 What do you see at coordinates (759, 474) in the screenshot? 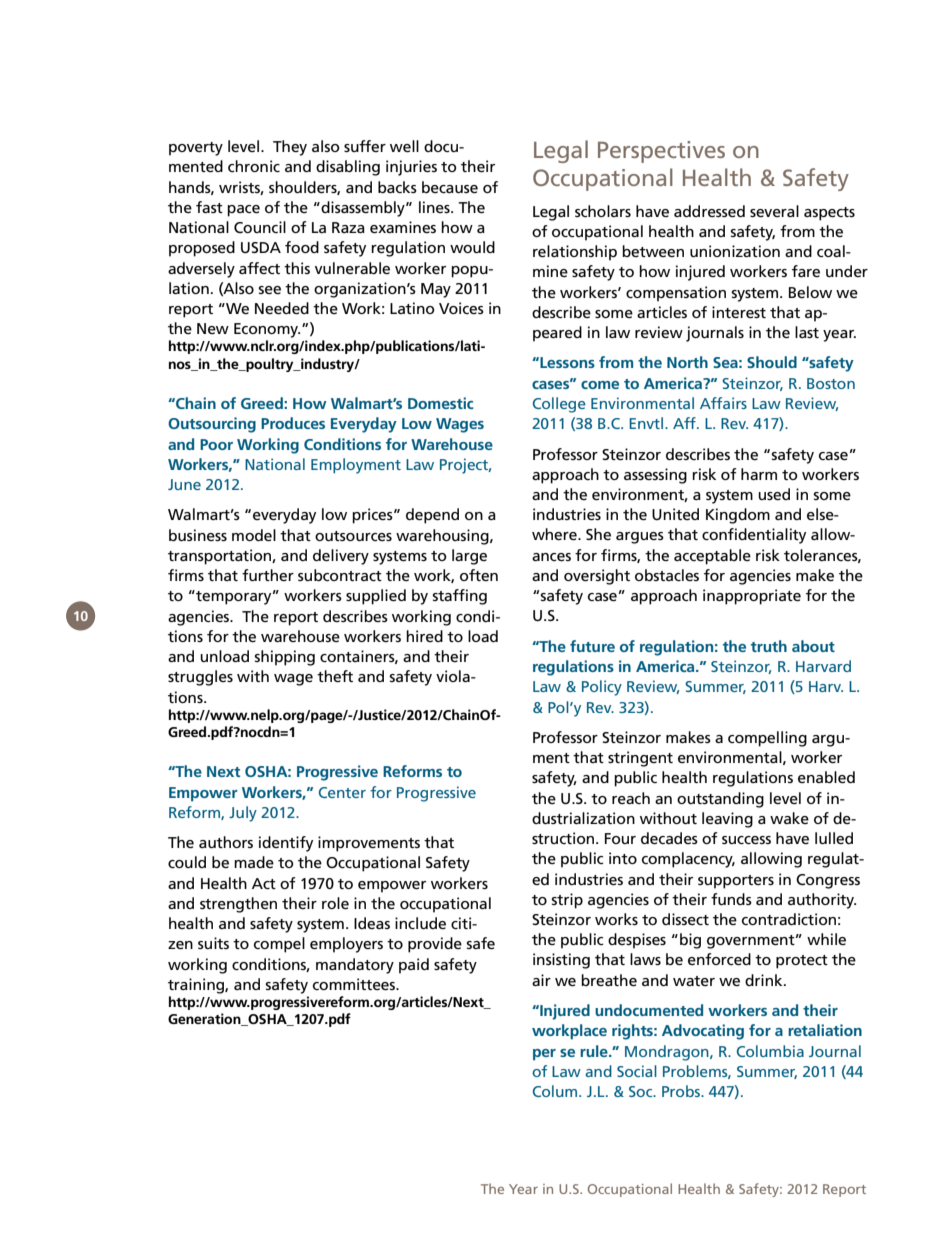
I see `harm` at bounding box center [759, 474].
